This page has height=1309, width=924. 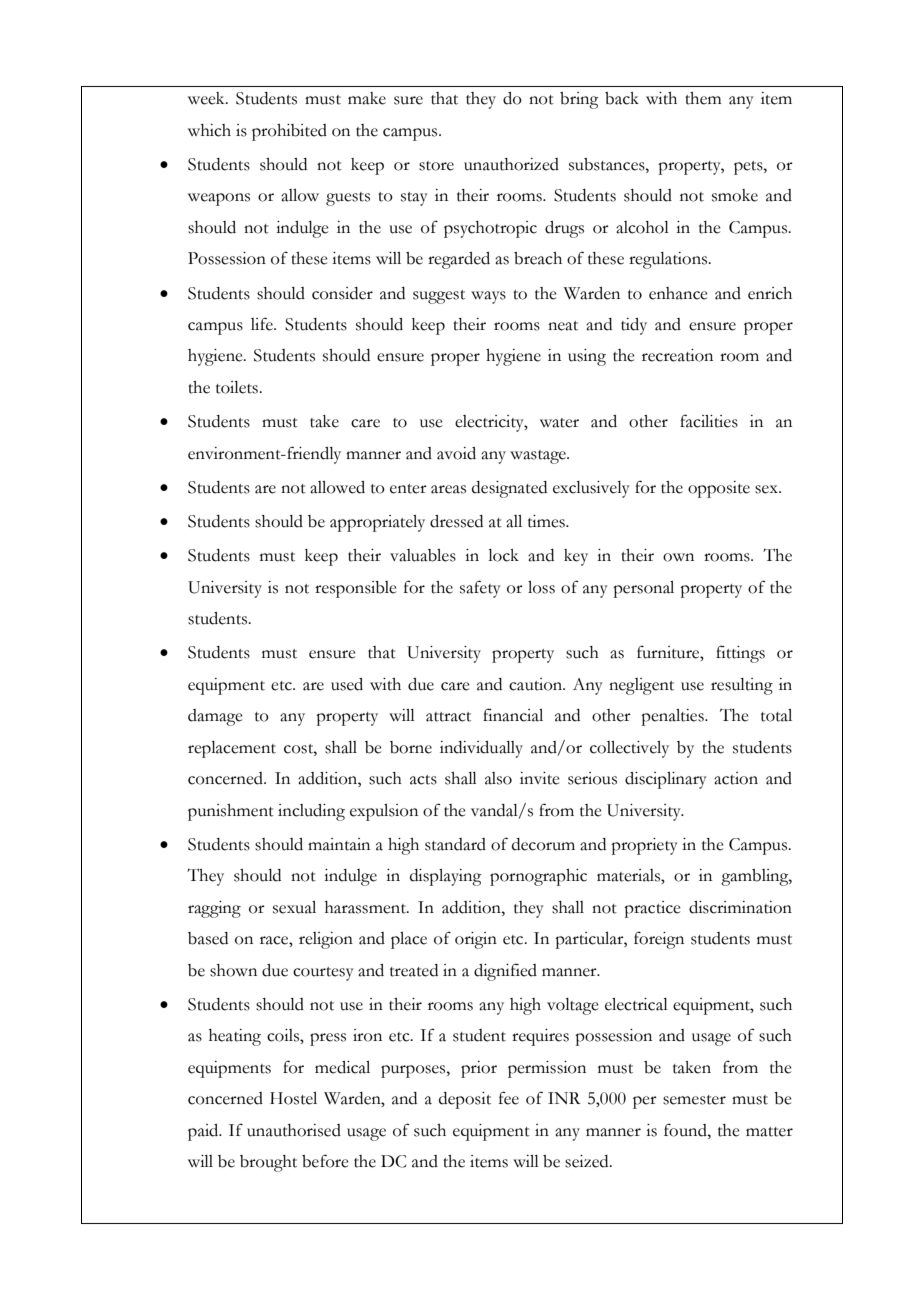 What do you see at coordinates (289, 132) in the page?
I see `prohibited` at bounding box center [289, 132].
